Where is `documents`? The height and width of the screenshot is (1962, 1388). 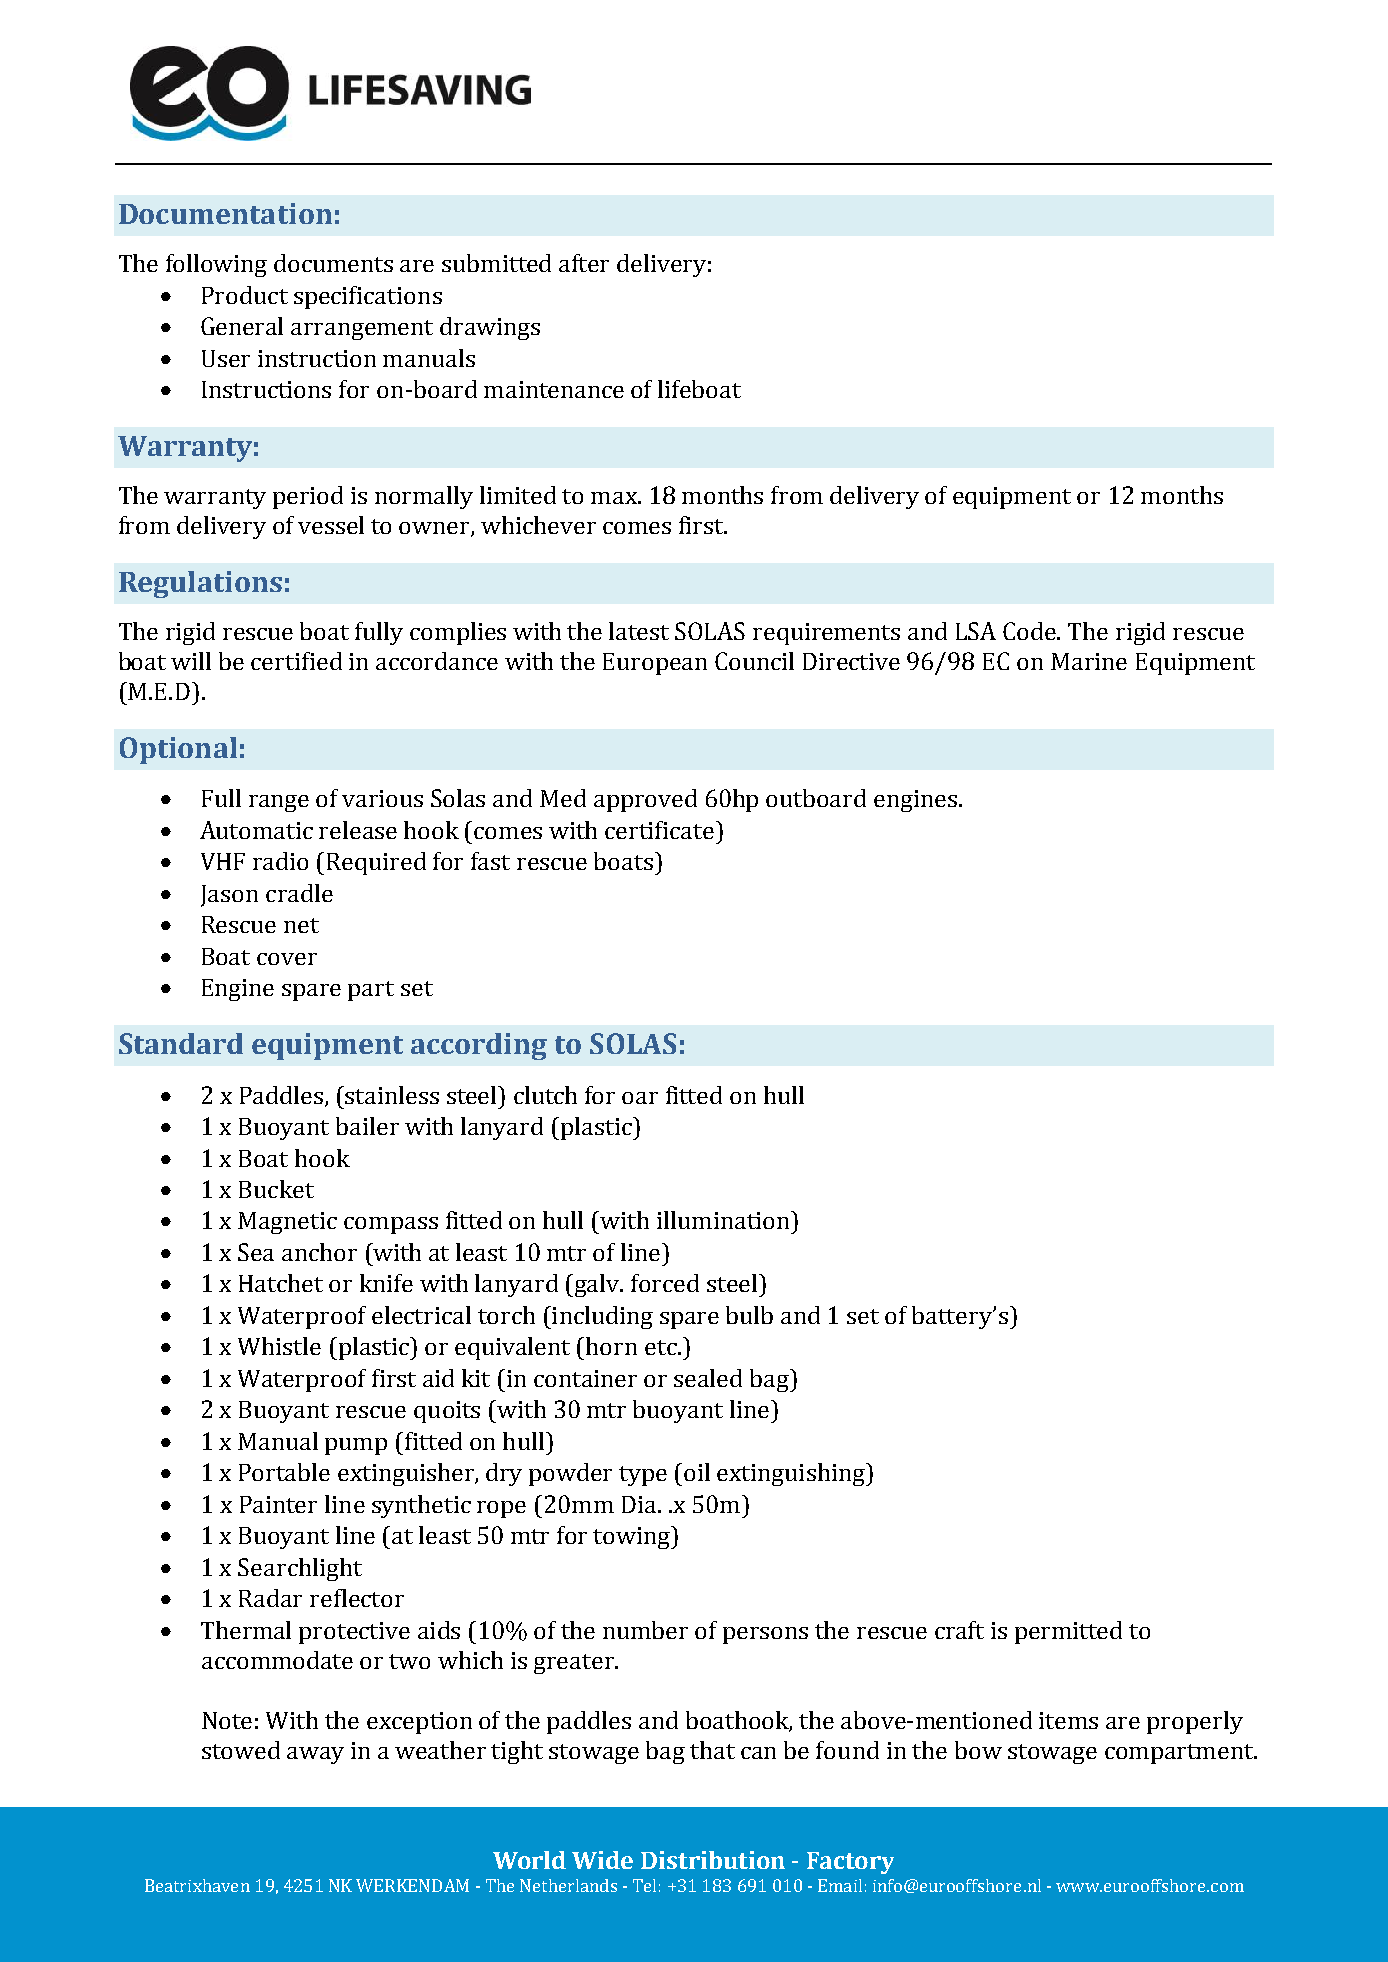
documents is located at coordinates (333, 263).
